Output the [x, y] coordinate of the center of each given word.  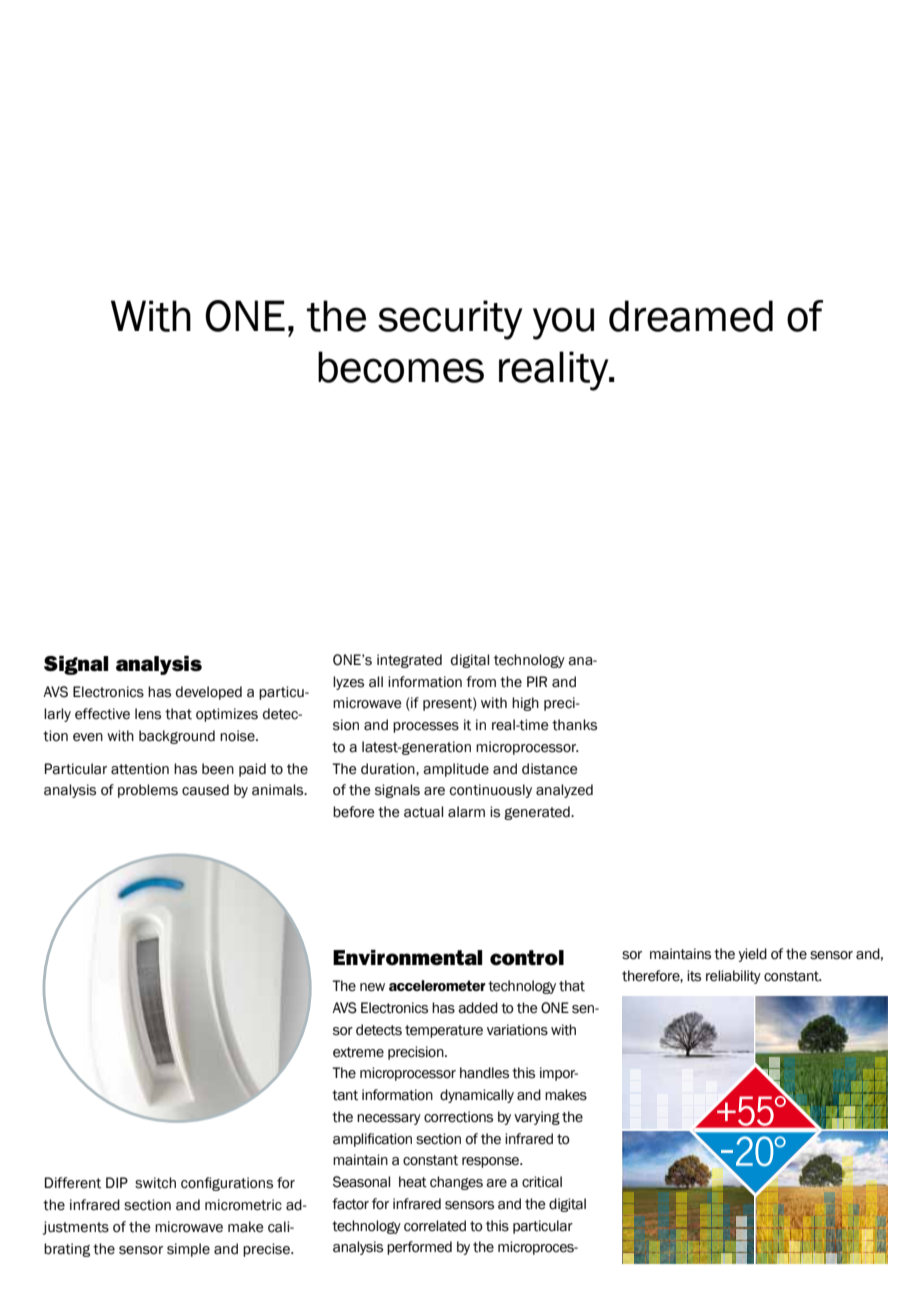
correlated [435, 1226]
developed [209, 693]
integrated [409, 661]
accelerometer [437, 985]
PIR [537, 681]
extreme [358, 1052]
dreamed [691, 316]
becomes [401, 367]
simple [188, 1250]
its [694, 976]
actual [423, 812]
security [450, 320]
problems [148, 791]
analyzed [564, 791]
